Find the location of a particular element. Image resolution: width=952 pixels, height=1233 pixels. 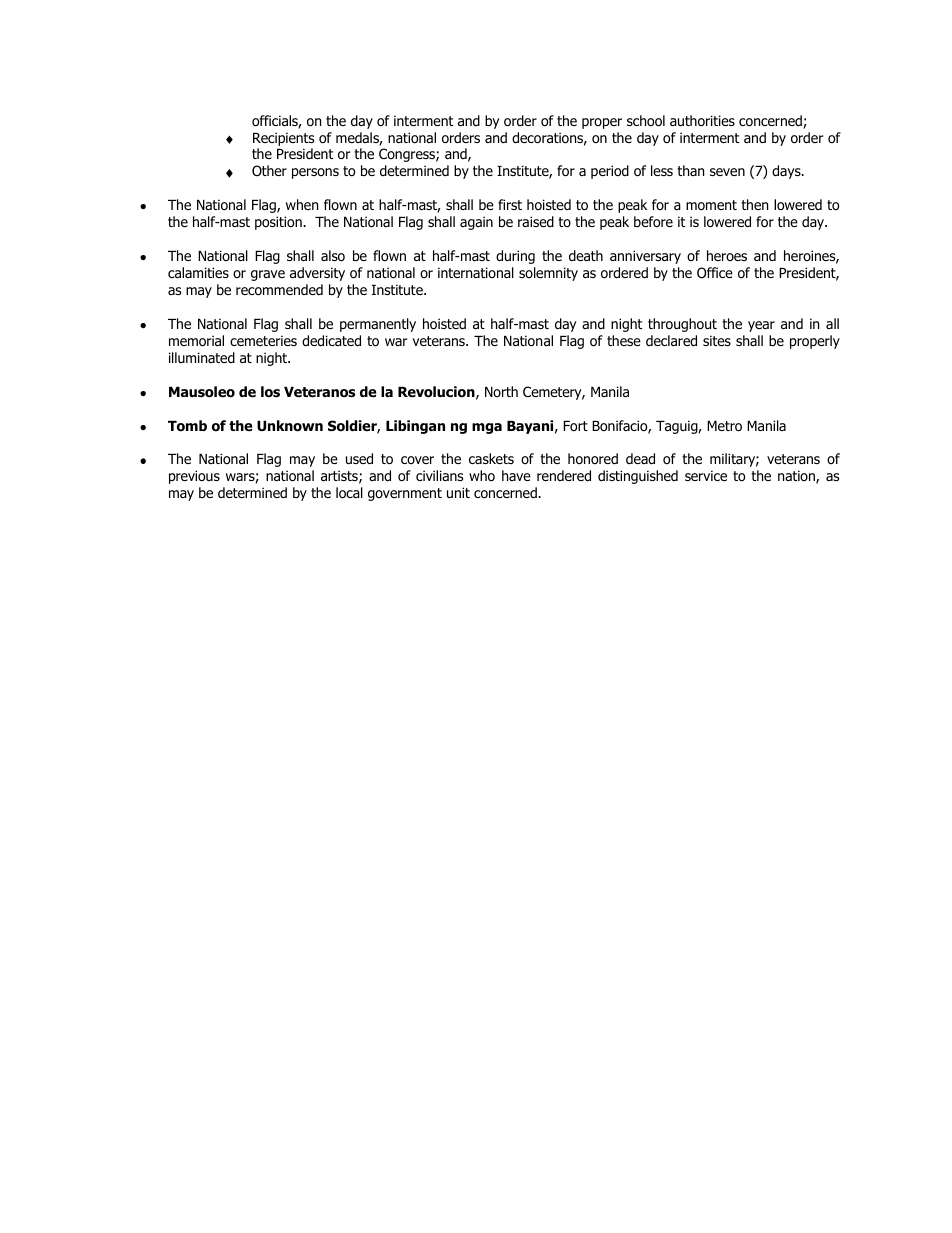

service is located at coordinates (706, 475).
